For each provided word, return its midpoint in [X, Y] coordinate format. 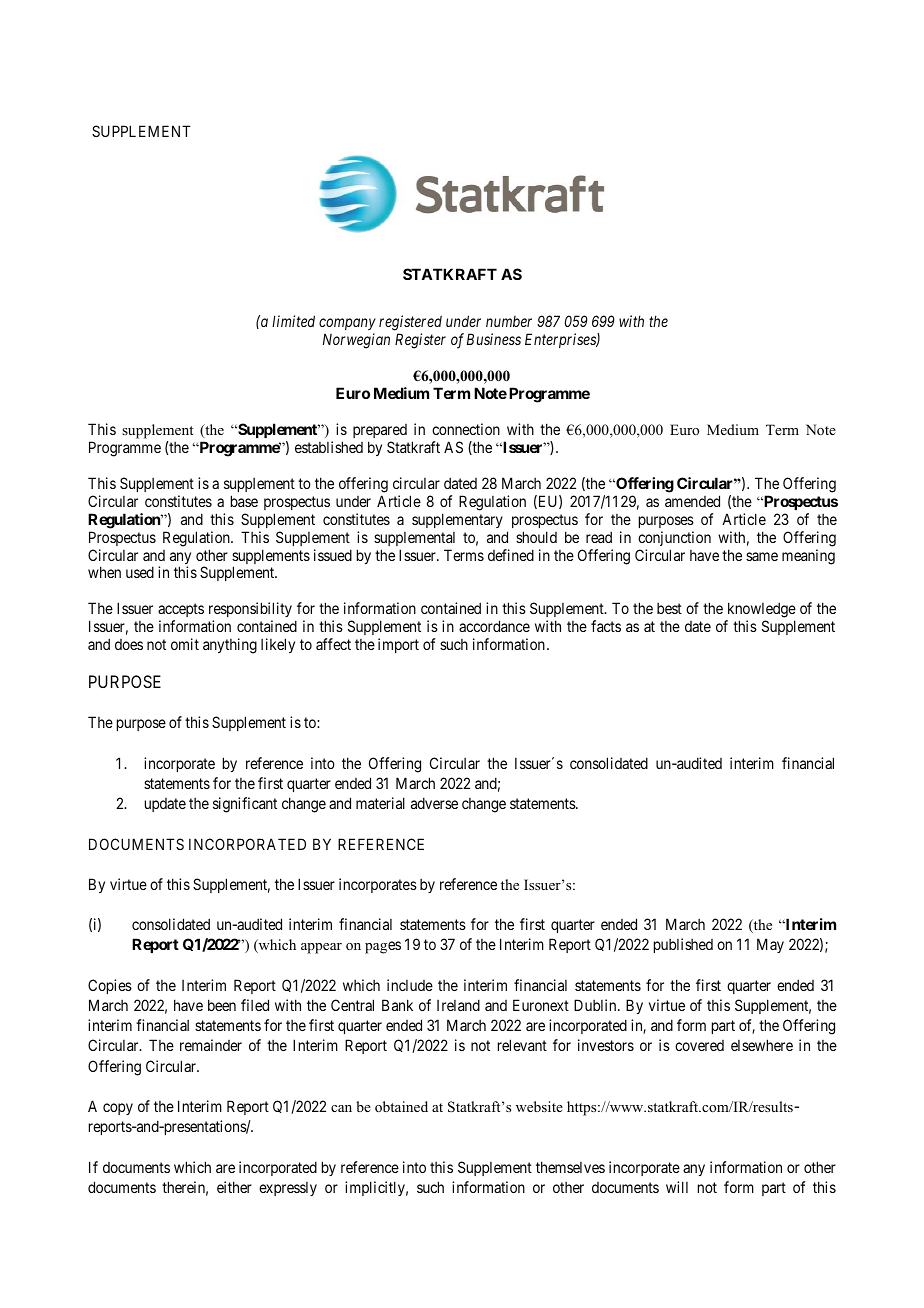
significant [245, 805]
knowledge [762, 610]
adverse [434, 803]
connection [466, 429]
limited [293, 321]
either [234, 1187]
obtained [401, 1106]
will [677, 1187]
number [509, 321]
